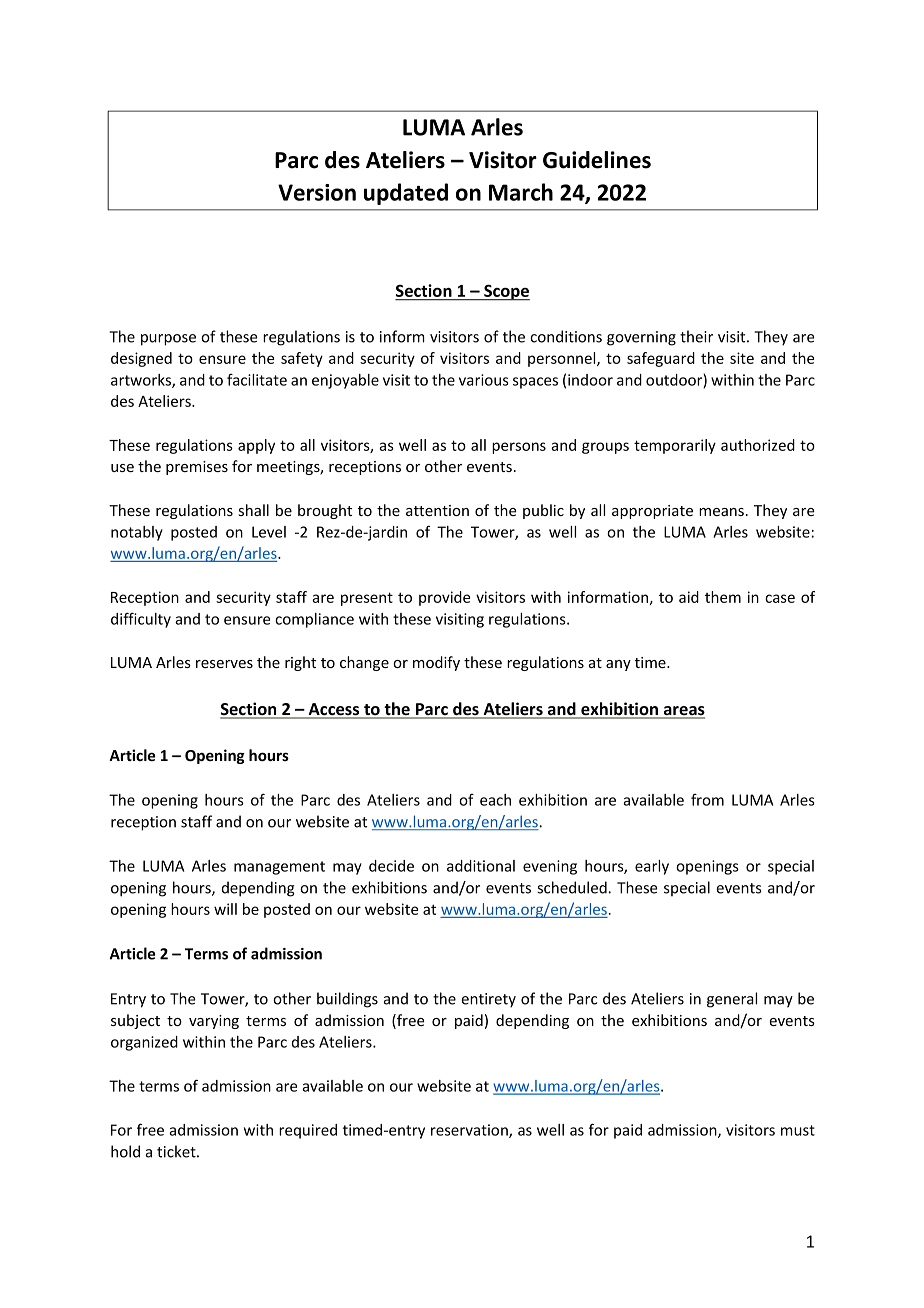 The image size is (924, 1308). I want to click on them, so click(723, 597).
